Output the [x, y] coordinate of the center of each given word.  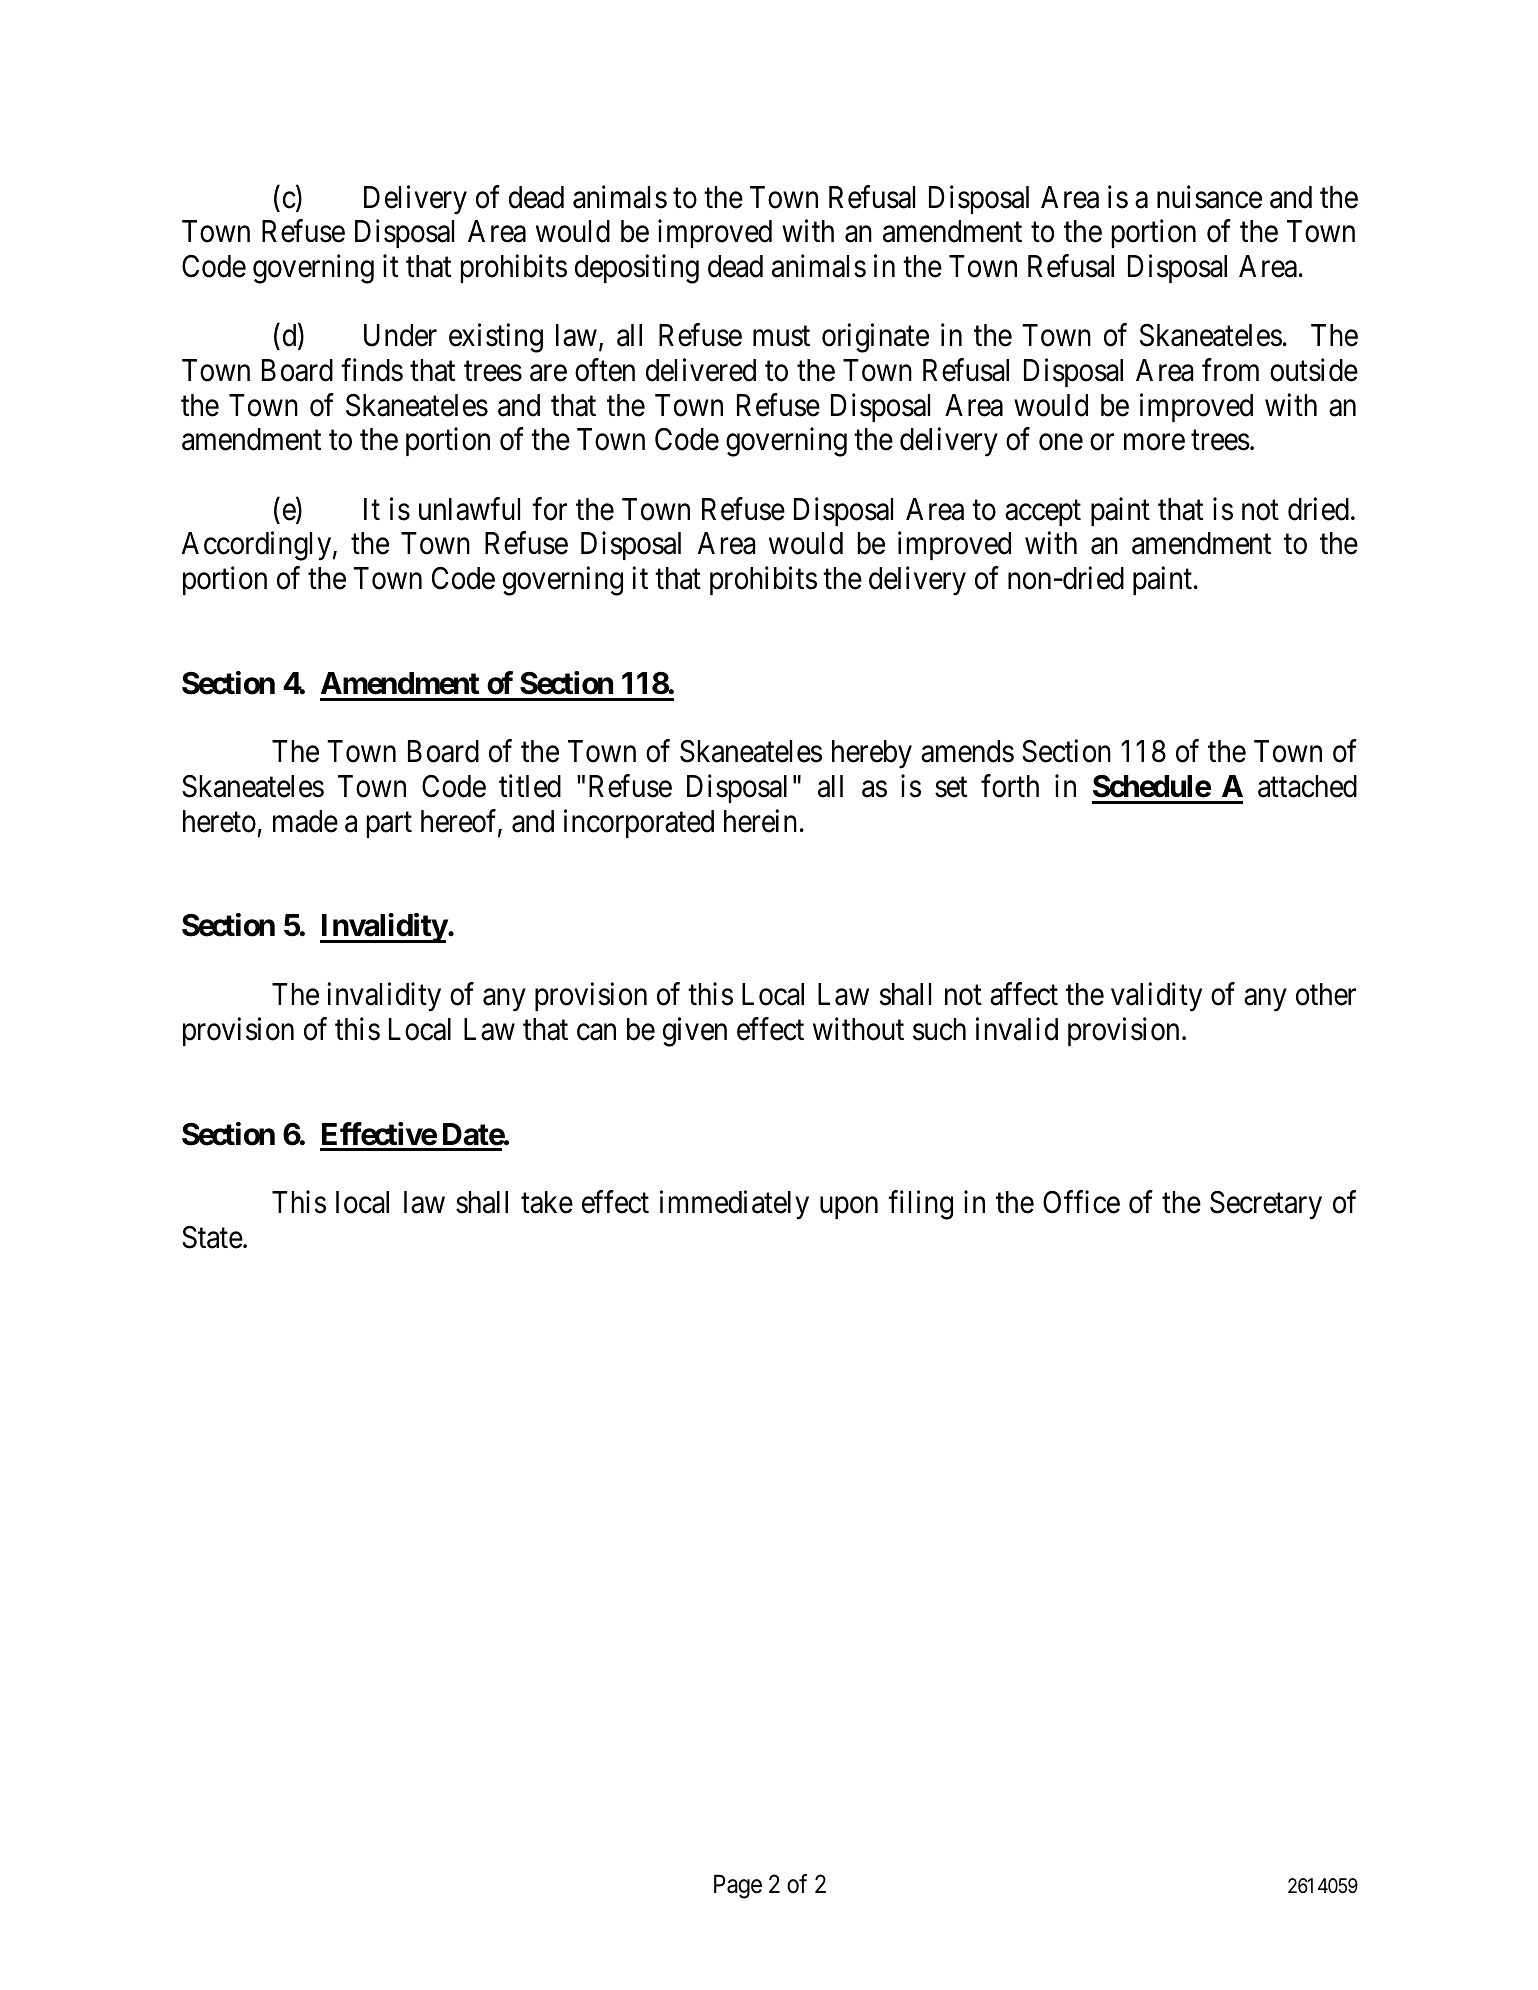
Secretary [1266, 1205]
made [305, 821]
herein [760, 821]
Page [738, 1886]
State [212, 1237]
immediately [734, 1205]
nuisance [1209, 197]
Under [400, 335]
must [781, 337]
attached [1307, 786]
